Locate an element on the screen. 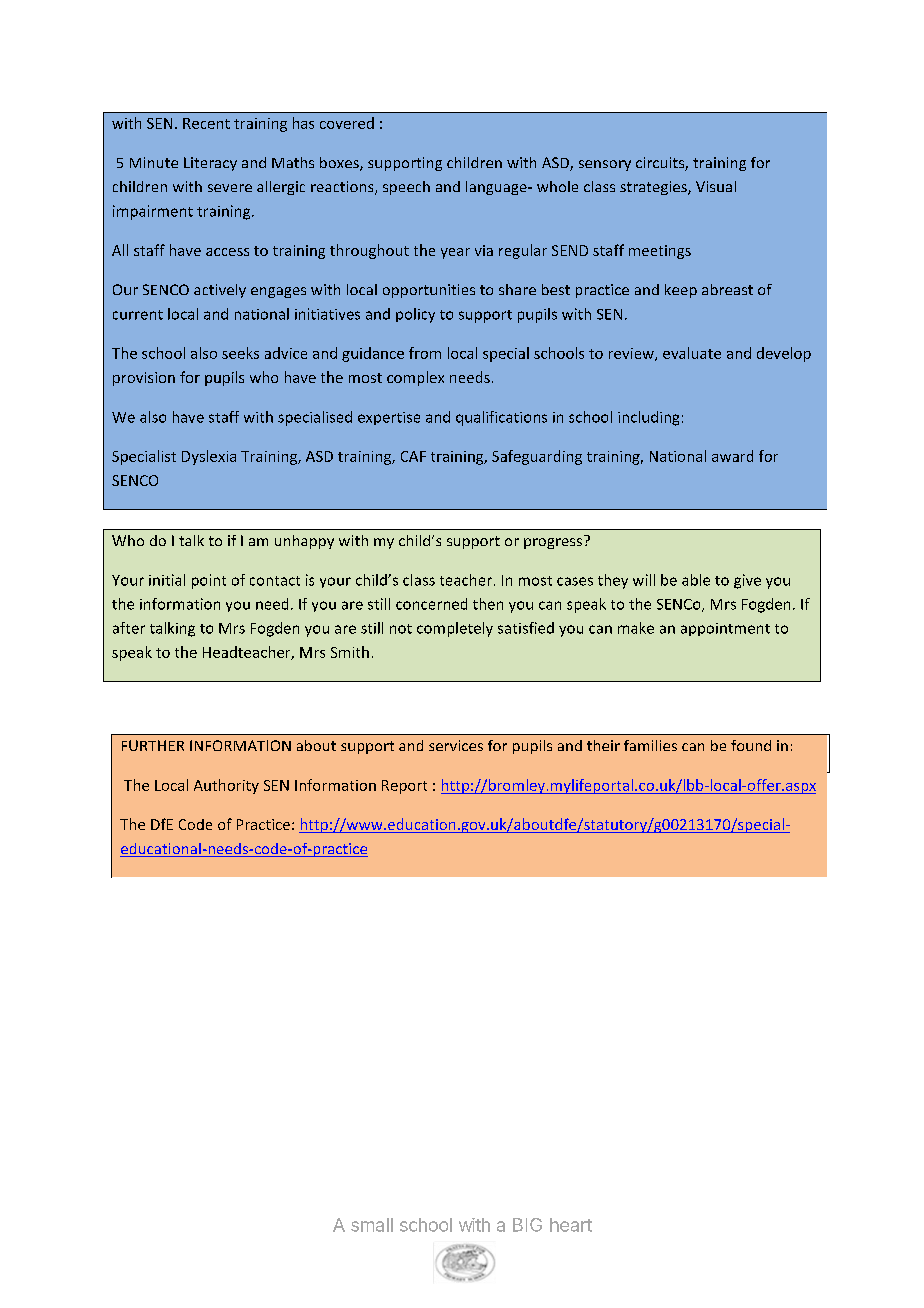 This screenshot has width=924, height=1308. speech is located at coordinates (406, 188).
